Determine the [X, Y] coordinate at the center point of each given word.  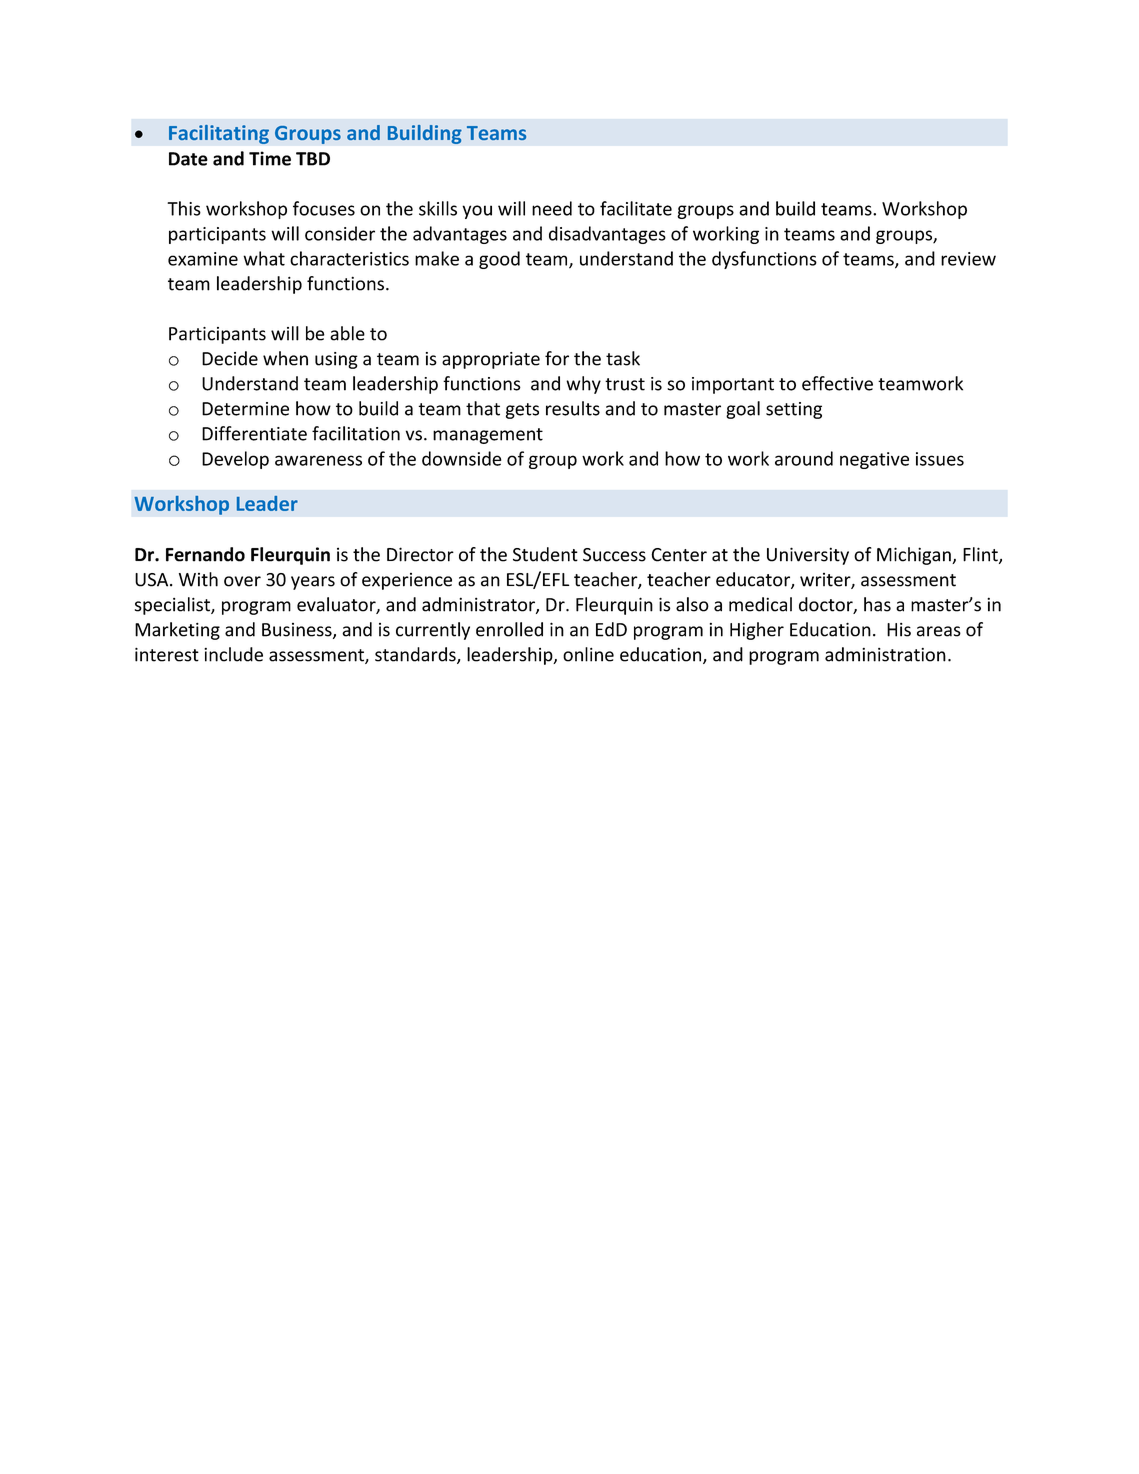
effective [837, 383]
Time [270, 158]
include [233, 654]
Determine [245, 409]
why [583, 385]
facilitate [636, 208]
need [552, 208]
